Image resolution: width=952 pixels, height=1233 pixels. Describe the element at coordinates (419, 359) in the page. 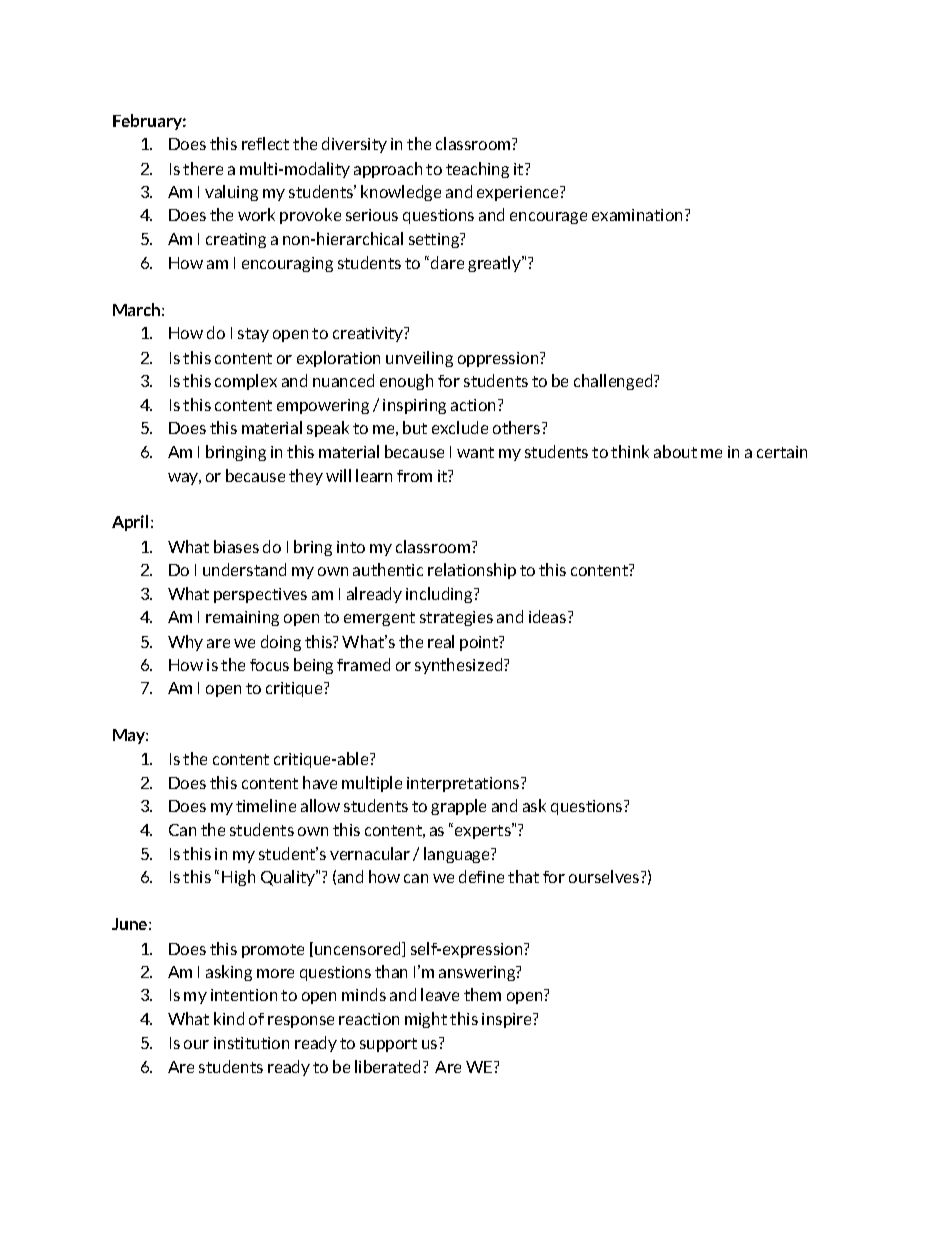

I see `unveiling` at that location.
